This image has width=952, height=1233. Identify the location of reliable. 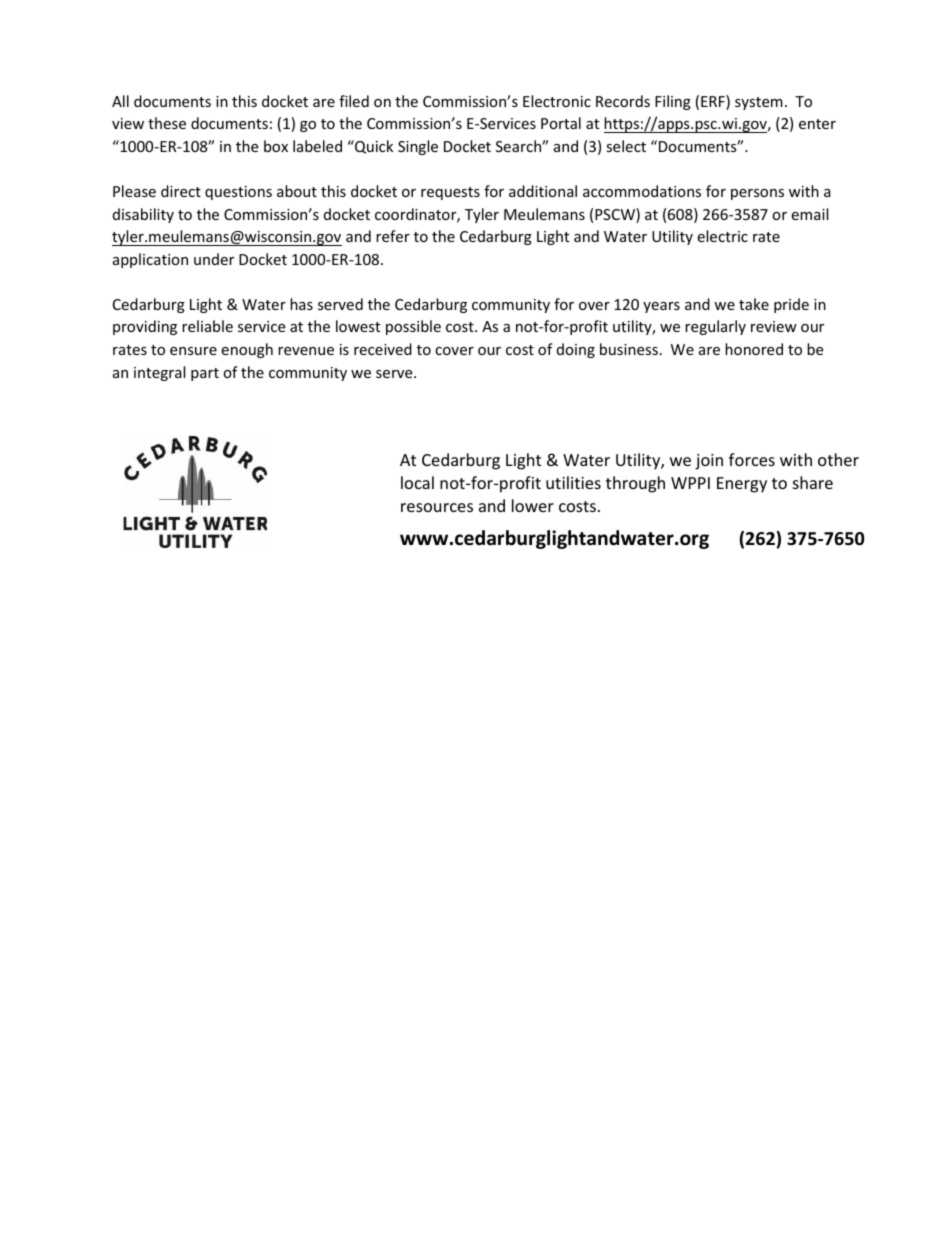
(207, 326).
